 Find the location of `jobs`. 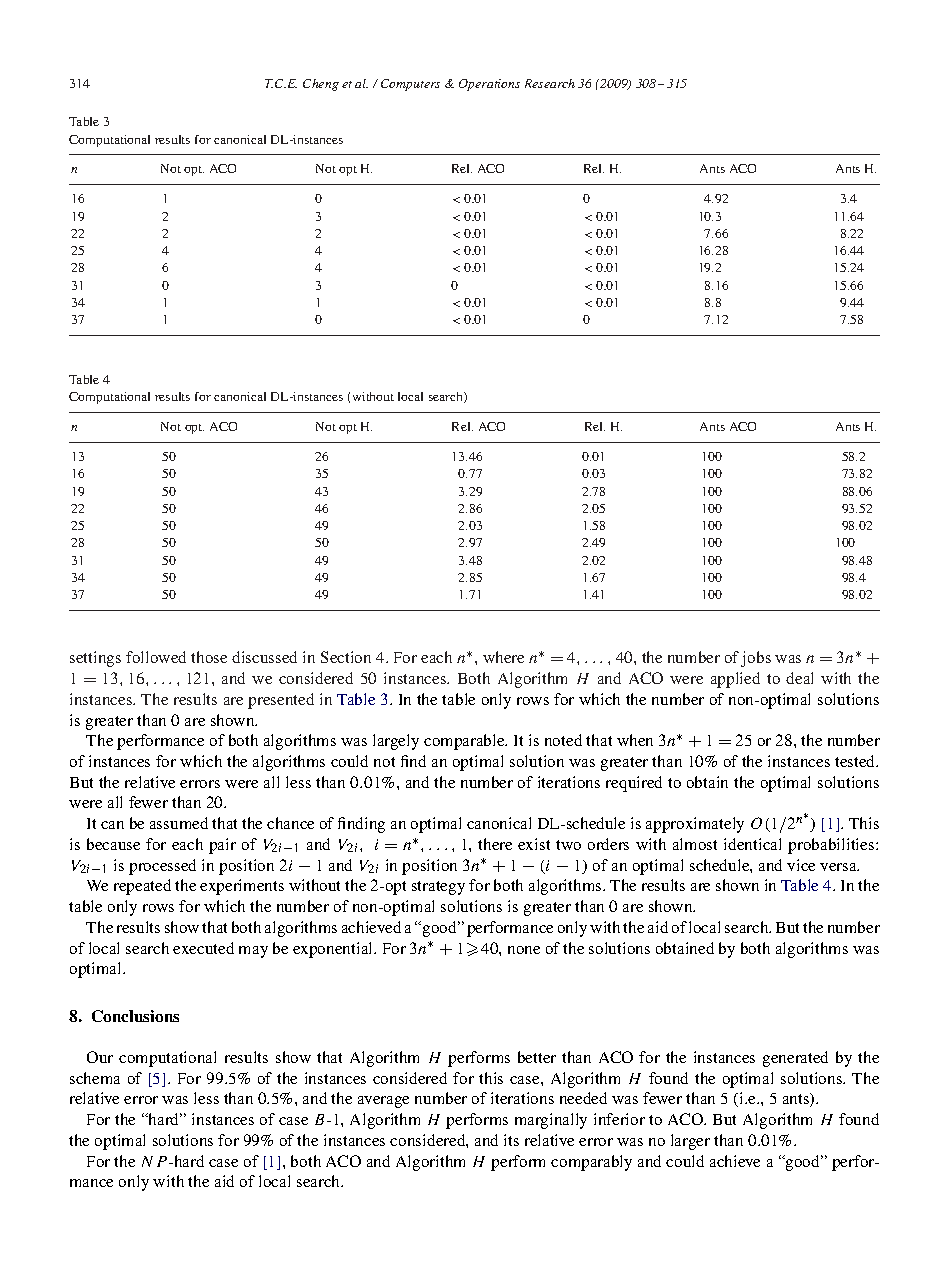

jobs is located at coordinates (756, 659).
